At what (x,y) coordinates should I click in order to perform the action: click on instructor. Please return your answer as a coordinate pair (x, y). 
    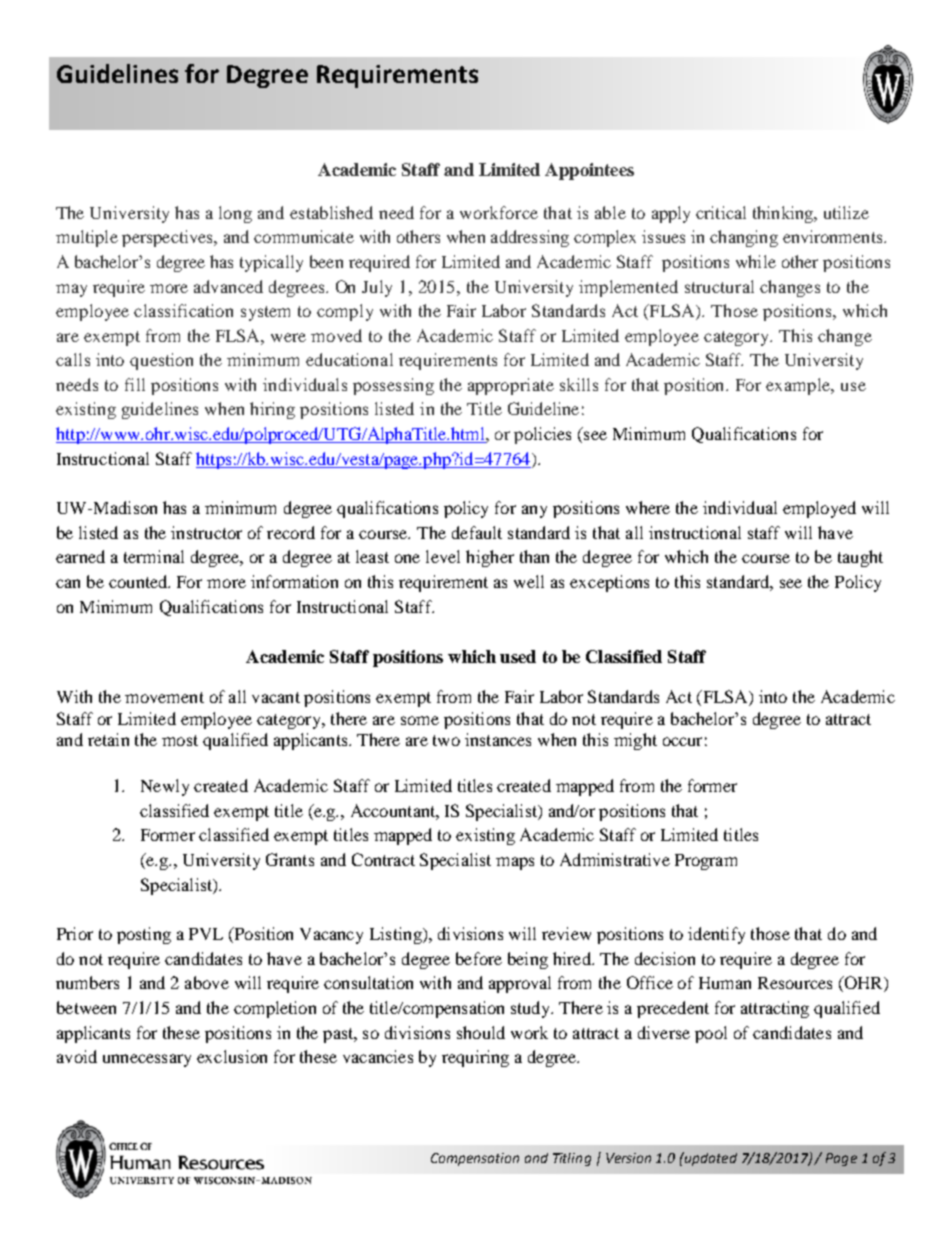
    Looking at the image, I should click on (206, 532).
